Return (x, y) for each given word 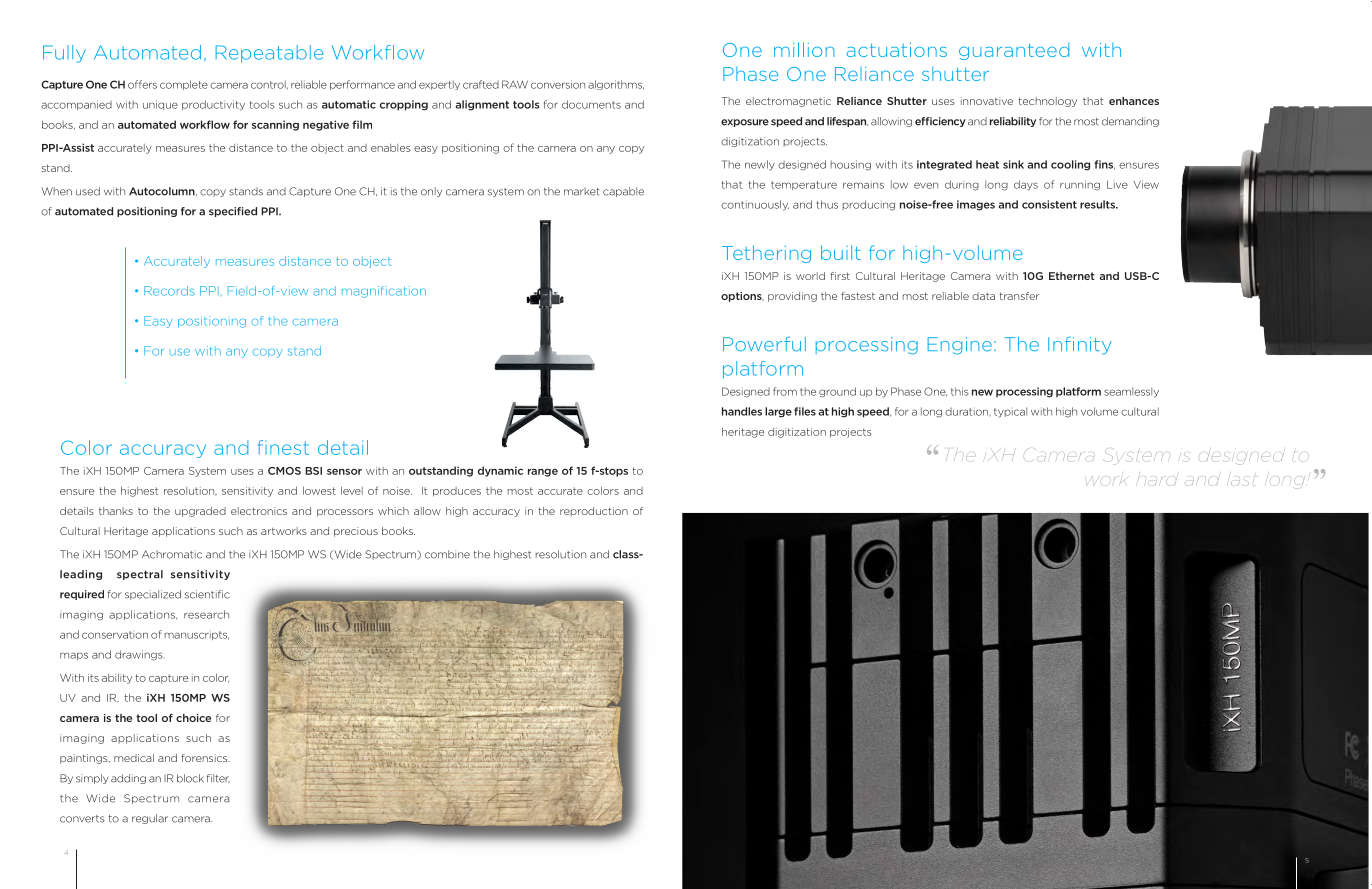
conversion (558, 84)
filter (218, 778)
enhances (1134, 101)
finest (283, 447)
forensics (205, 758)
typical (1010, 412)
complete (184, 85)
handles (742, 411)
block (190, 778)
